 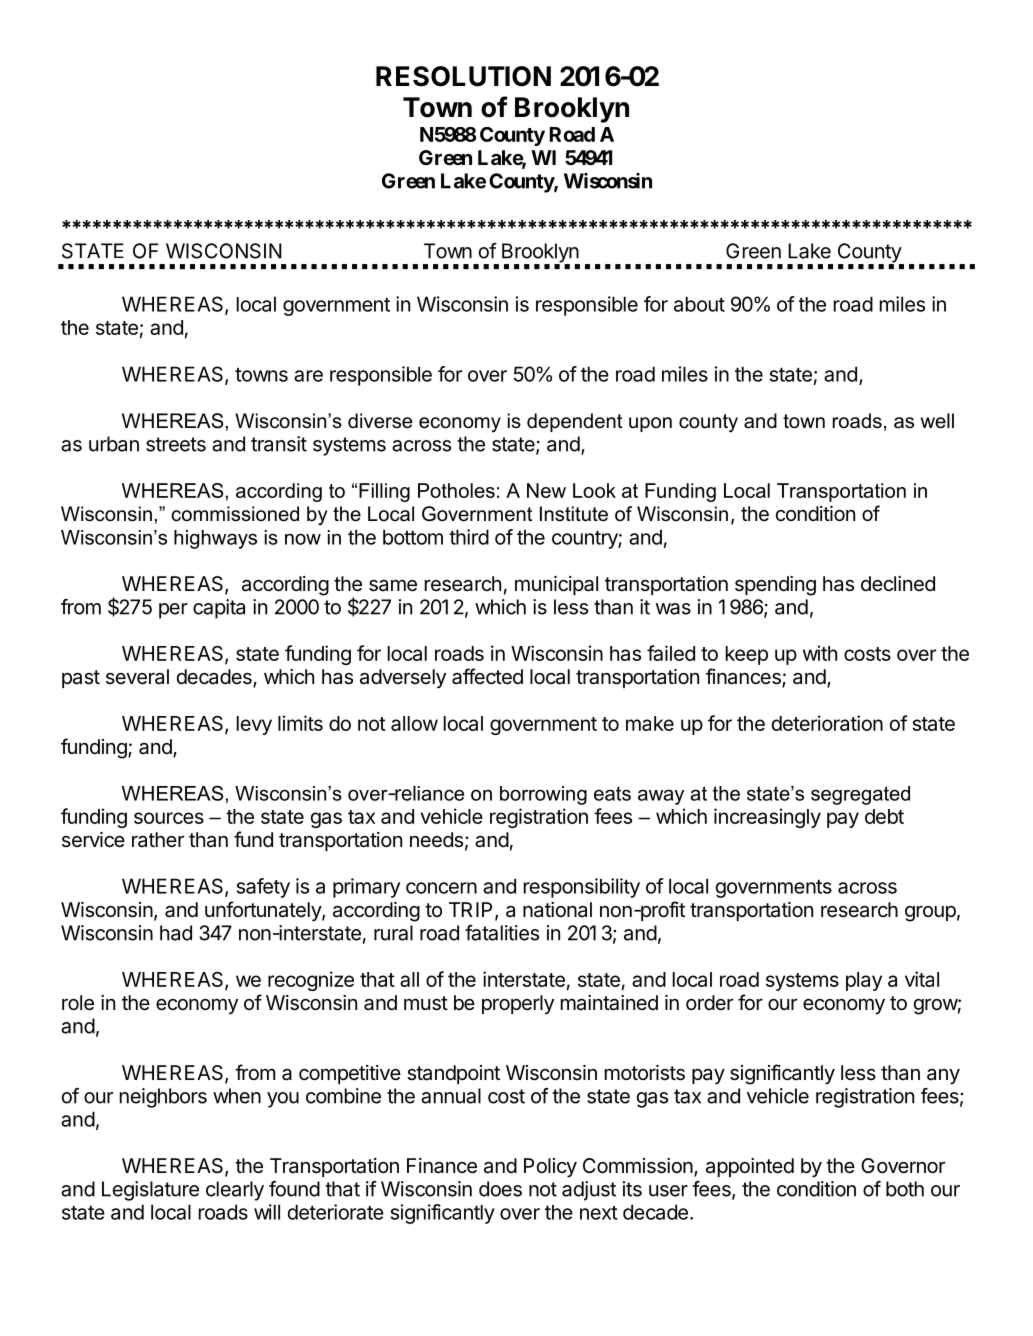 I want to click on well, so click(x=937, y=421).
